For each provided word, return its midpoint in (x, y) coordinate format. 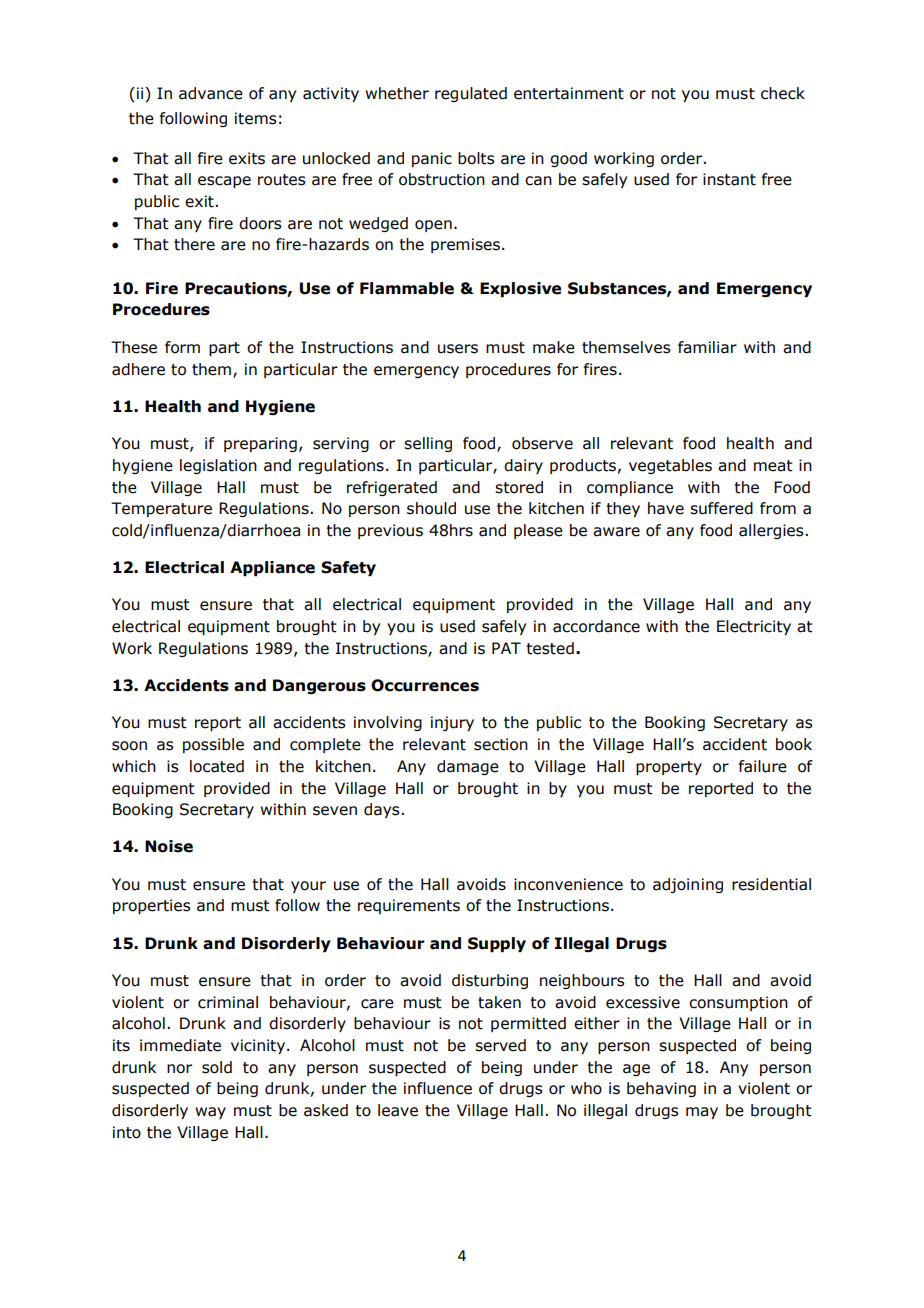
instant (729, 179)
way (210, 1113)
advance (211, 93)
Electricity (754, 627)
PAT (506, 648)
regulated (471, 94)
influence (438, 1088)
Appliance (272, 568)
